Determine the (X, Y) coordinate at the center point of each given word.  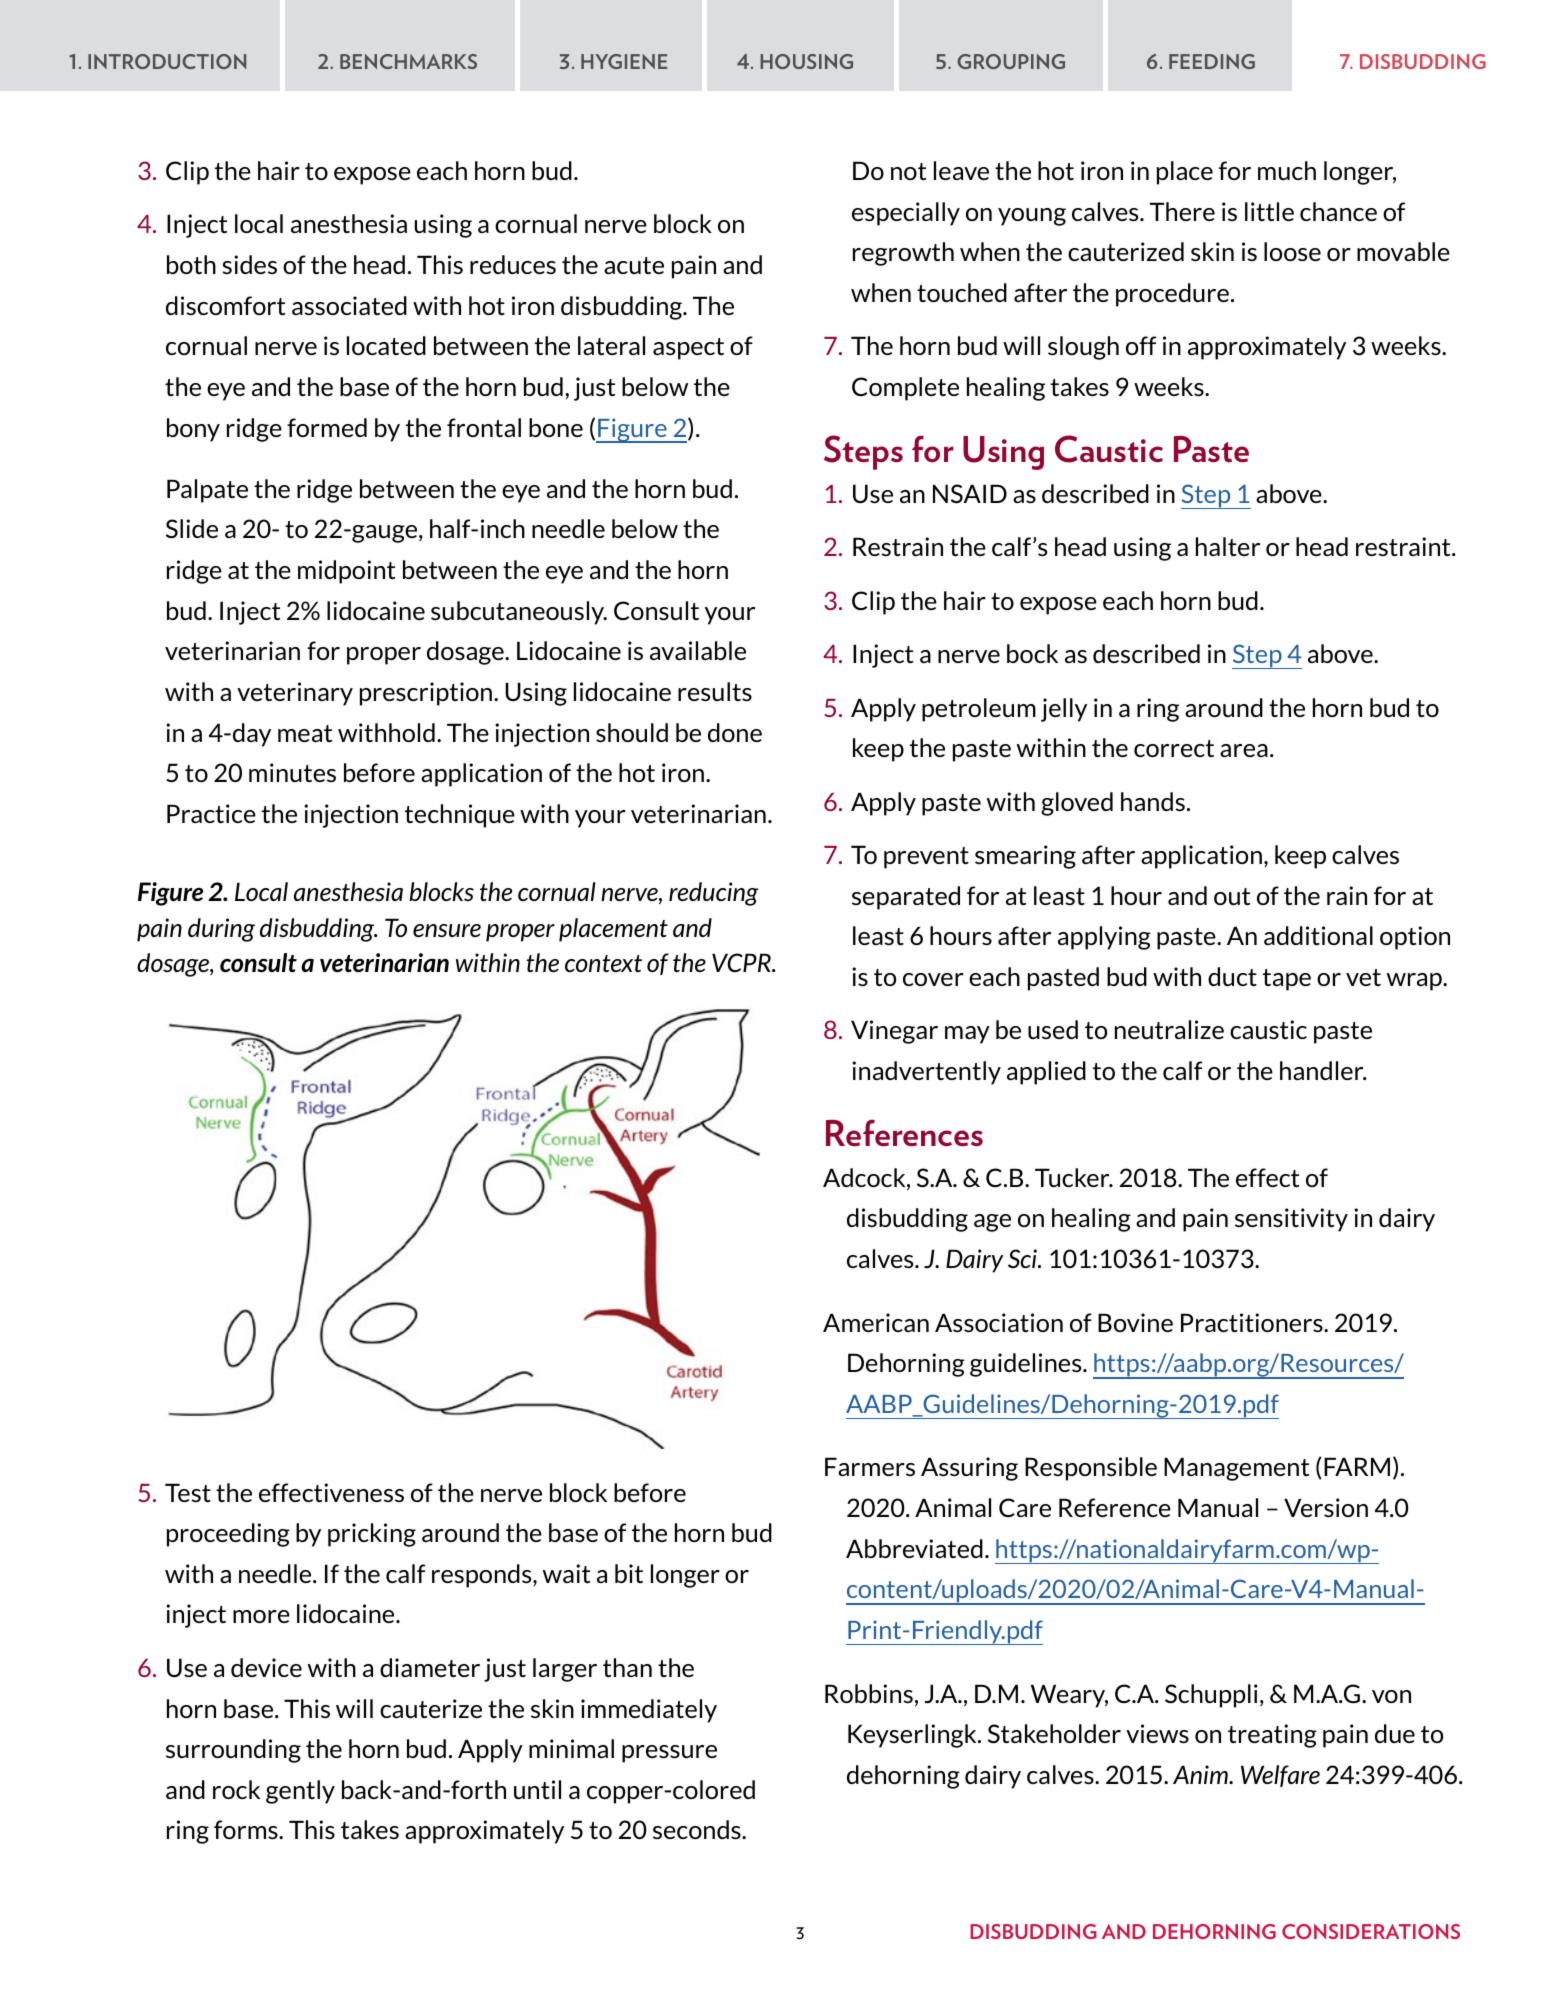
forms (247, 1829)
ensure (447, 930)
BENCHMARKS (408, 61)
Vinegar (894, 1032)
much (1287, 170)
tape (1287, 980)
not (908, 171)
